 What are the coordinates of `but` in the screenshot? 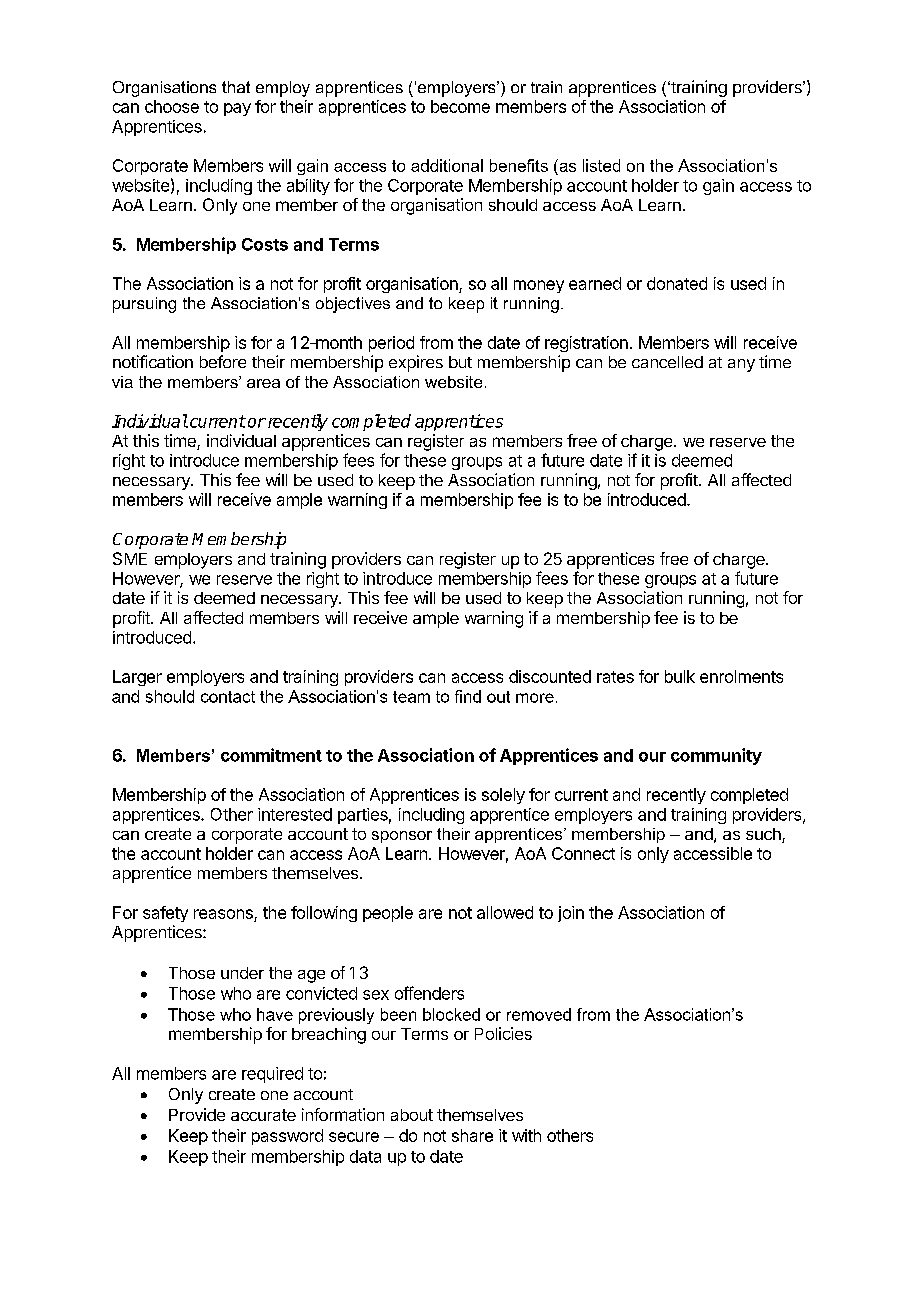 It's located at (460, 362).
